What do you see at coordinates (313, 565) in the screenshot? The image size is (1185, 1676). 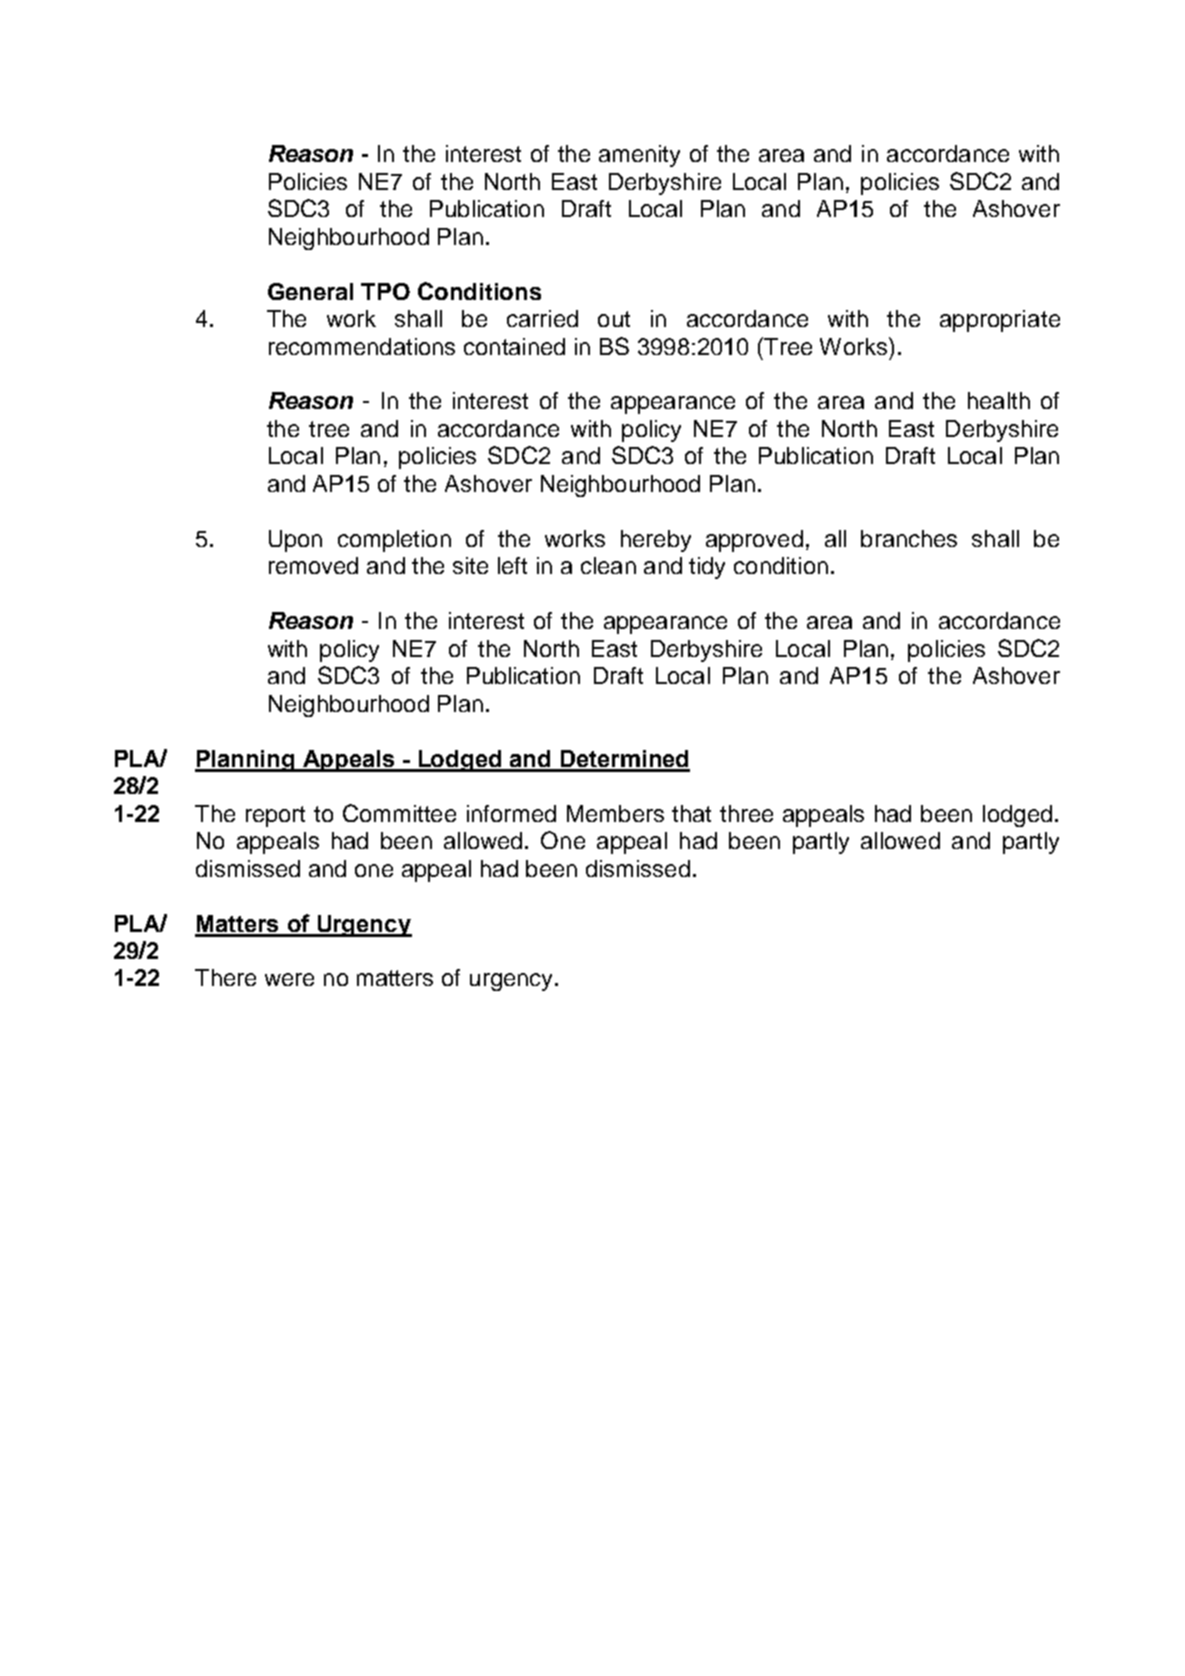 I see `removed` at bounding box center [313, 565].
